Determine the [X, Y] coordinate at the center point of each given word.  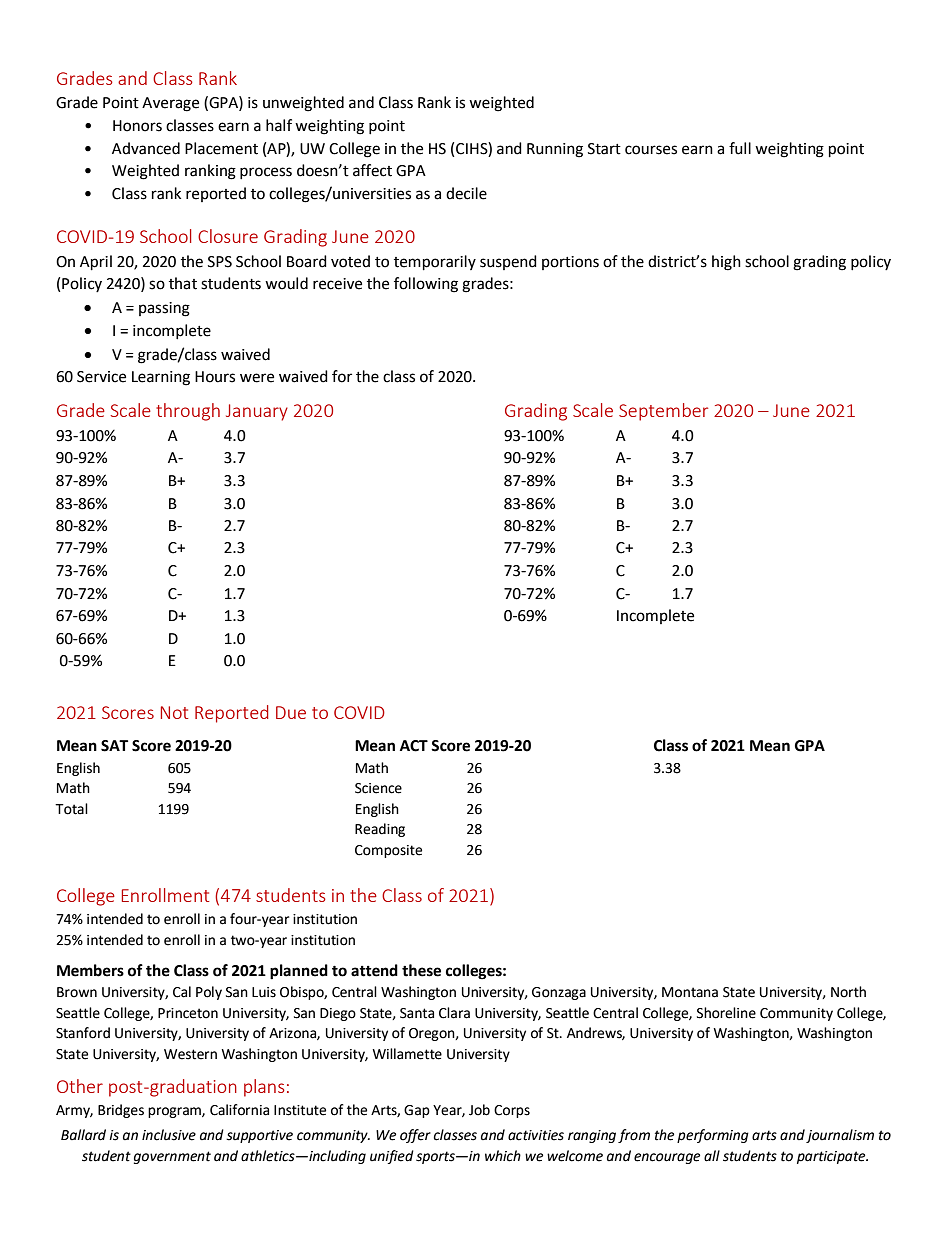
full [740, 148]
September [663, 412]
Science [378, 788]
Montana [690, 992]
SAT [114, 746]
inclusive [169, 1135]
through [188, 412]
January [257, 412]
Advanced [146, 148]
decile [466, 193]
